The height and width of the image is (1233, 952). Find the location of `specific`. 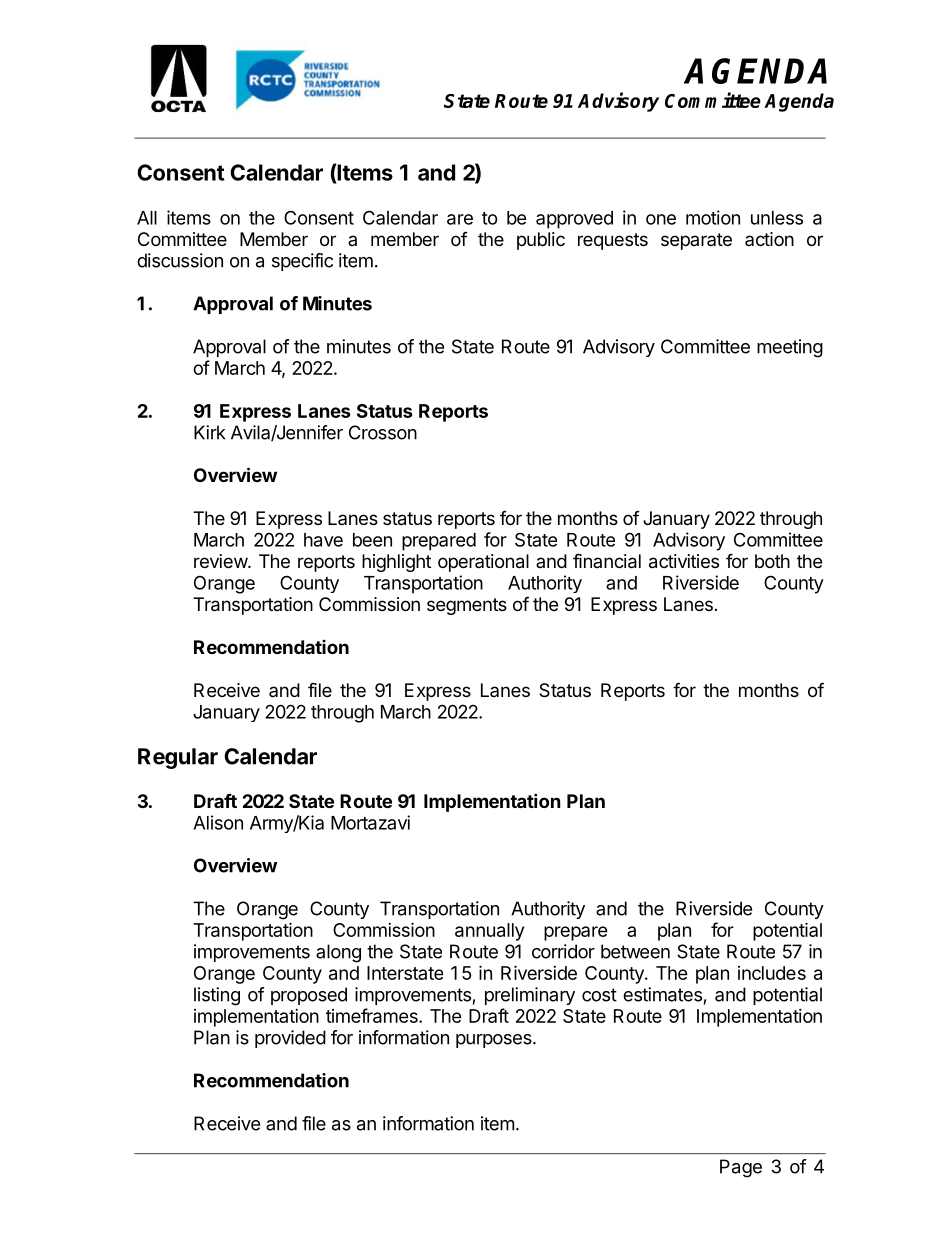

specific is located at coordinates (302, 262).
